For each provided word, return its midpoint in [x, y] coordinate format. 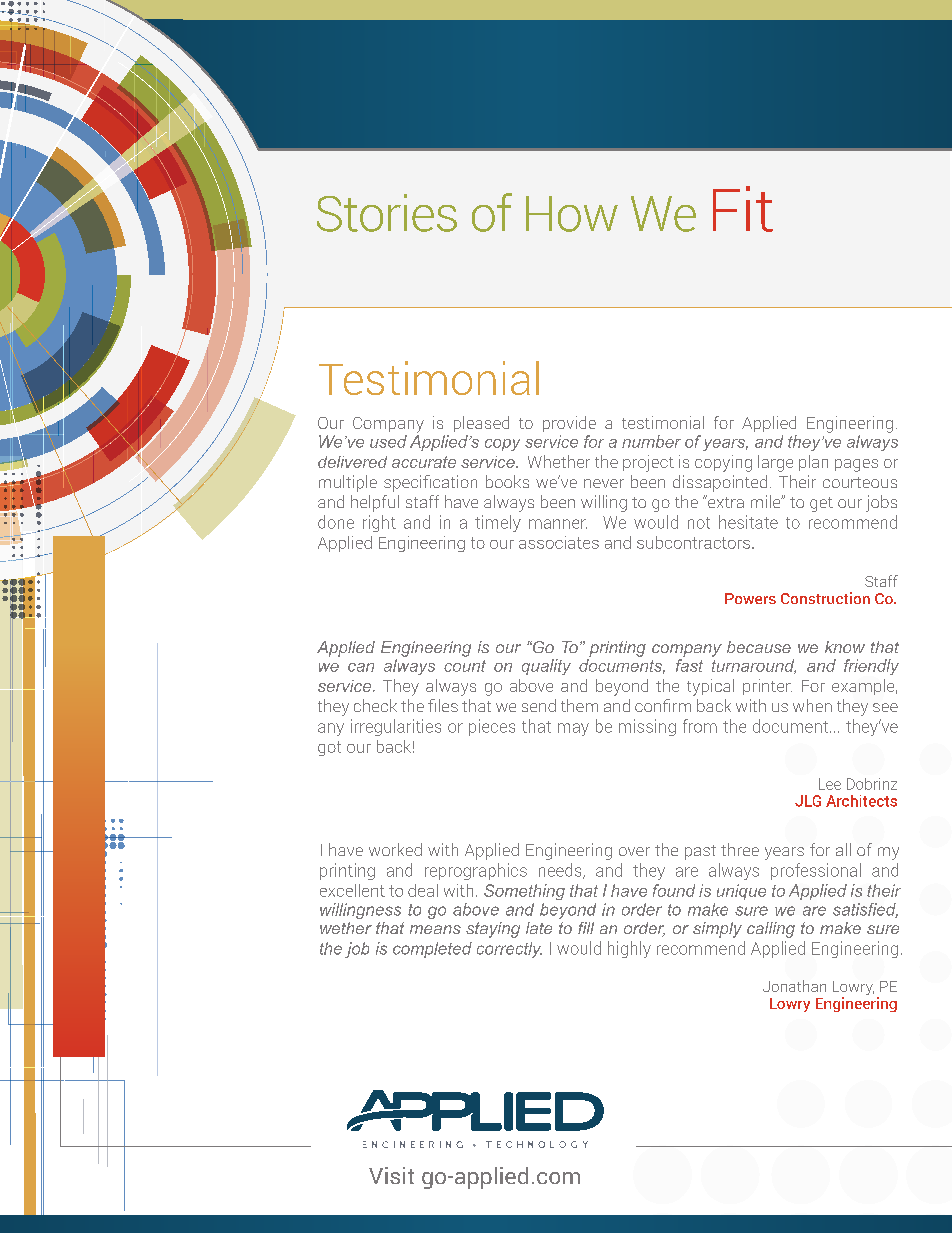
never [604, 483]
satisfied [865, 910]
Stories [387, 213]
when [812, 705]
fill [586, 928]
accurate [424, 462]
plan [813, 463]
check [375, 705]
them [579, 705]
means [435, 929]
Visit [391, 1175]
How [572, 214]
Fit [743, 209]
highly [629, 949]
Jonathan [794, 986]
